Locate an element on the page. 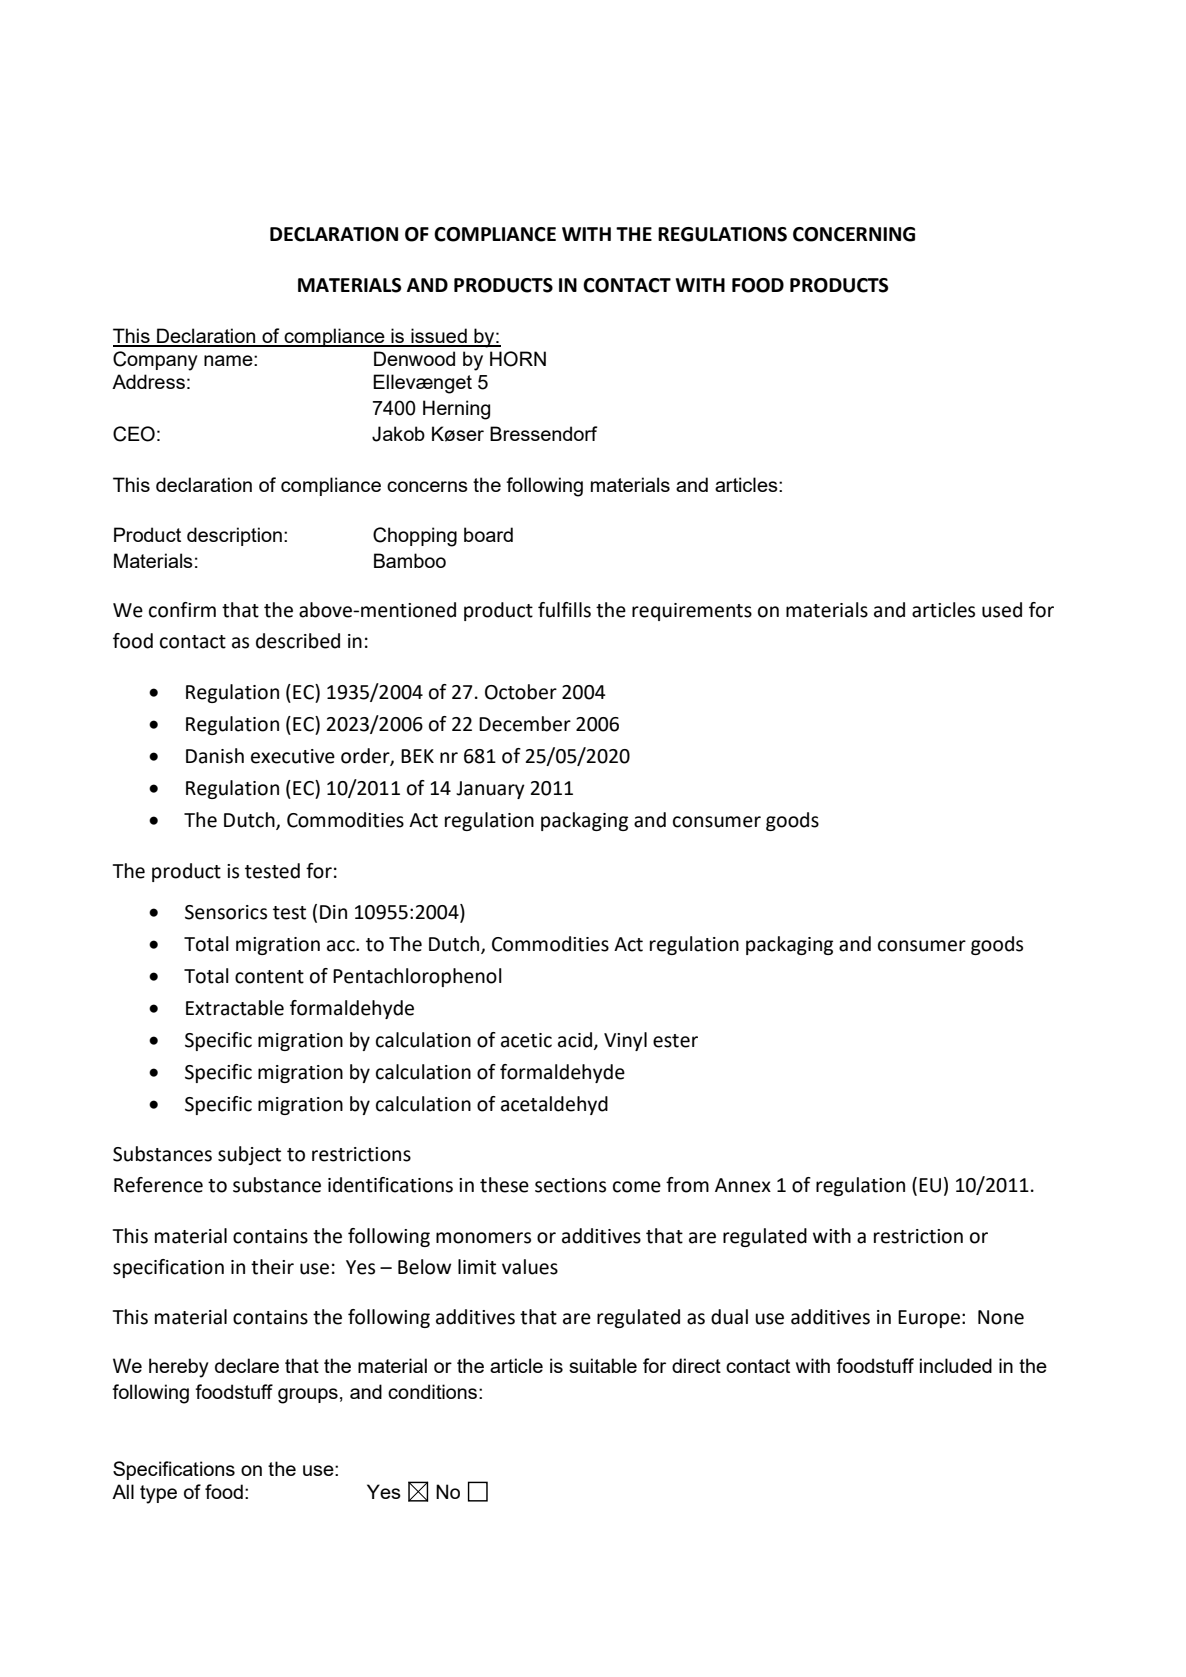 This image has width=1186, height=1677. Din is located at coordinates (333, 912).
